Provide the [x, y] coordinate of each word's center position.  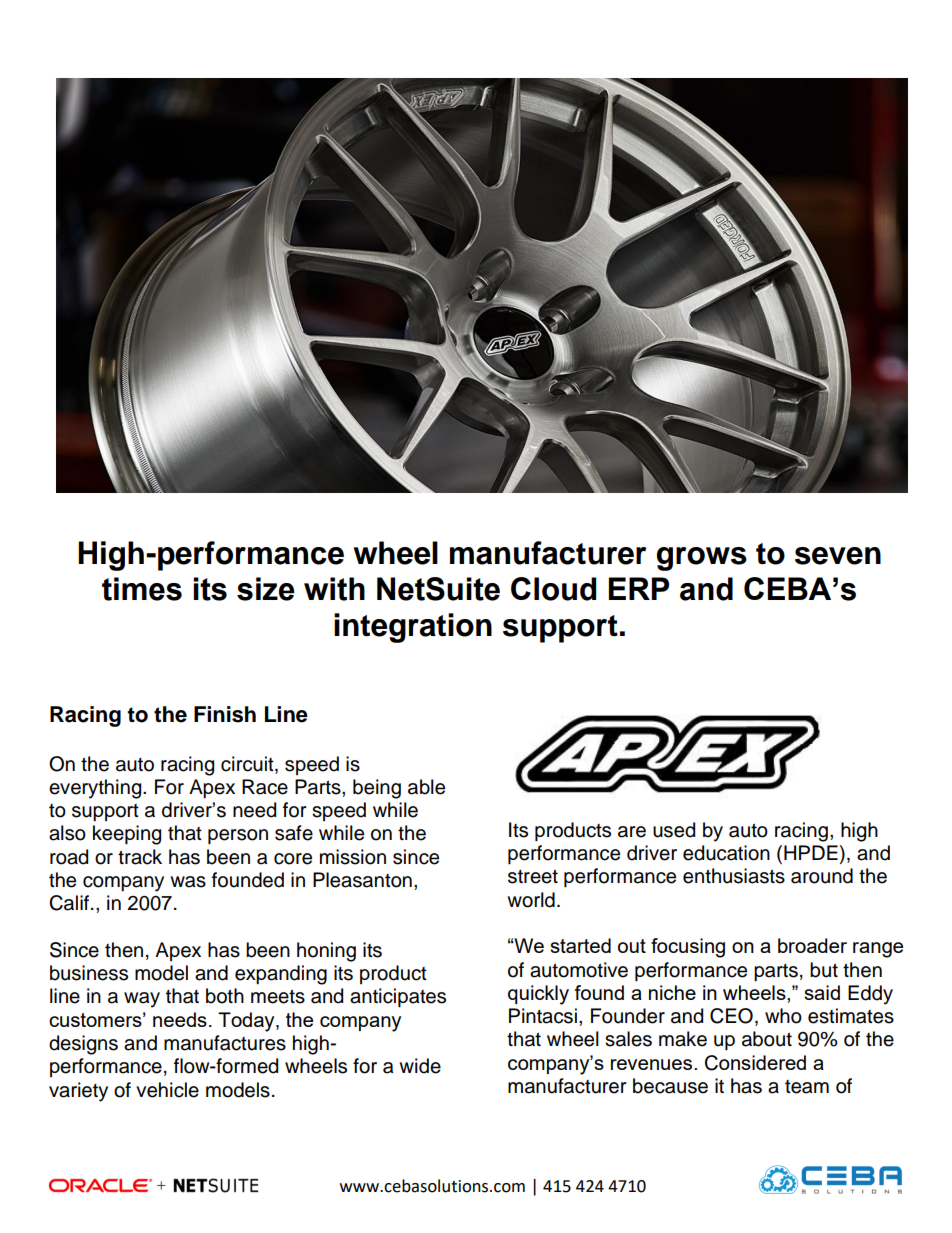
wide [420, 1066]
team [807, 1087]
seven [838, 556]
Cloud [553, 589]
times [142, 589]
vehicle [167, 1090]
